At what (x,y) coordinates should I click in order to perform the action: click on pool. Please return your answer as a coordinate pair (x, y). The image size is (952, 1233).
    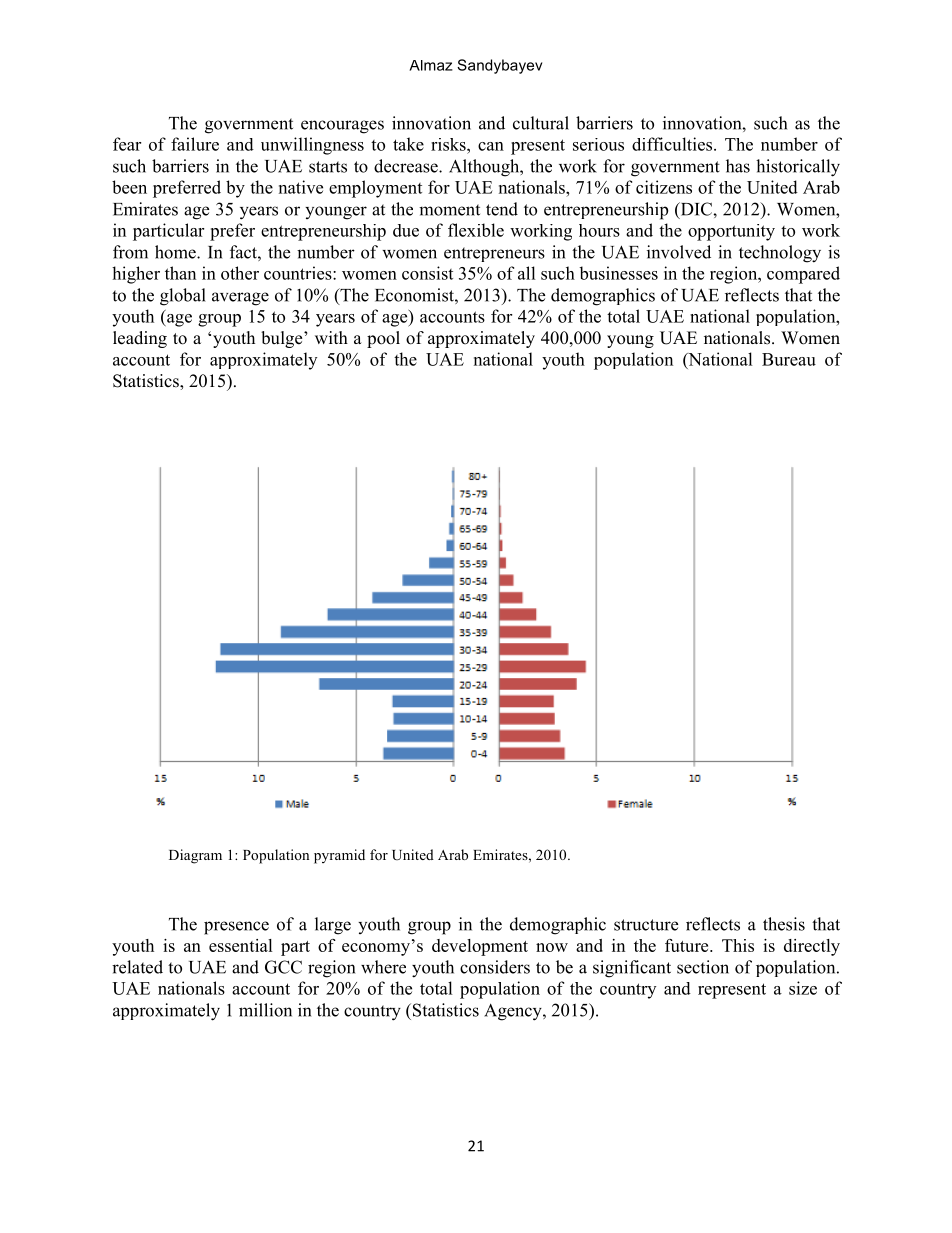
    Looking at the image, I should click on (383, 339).
